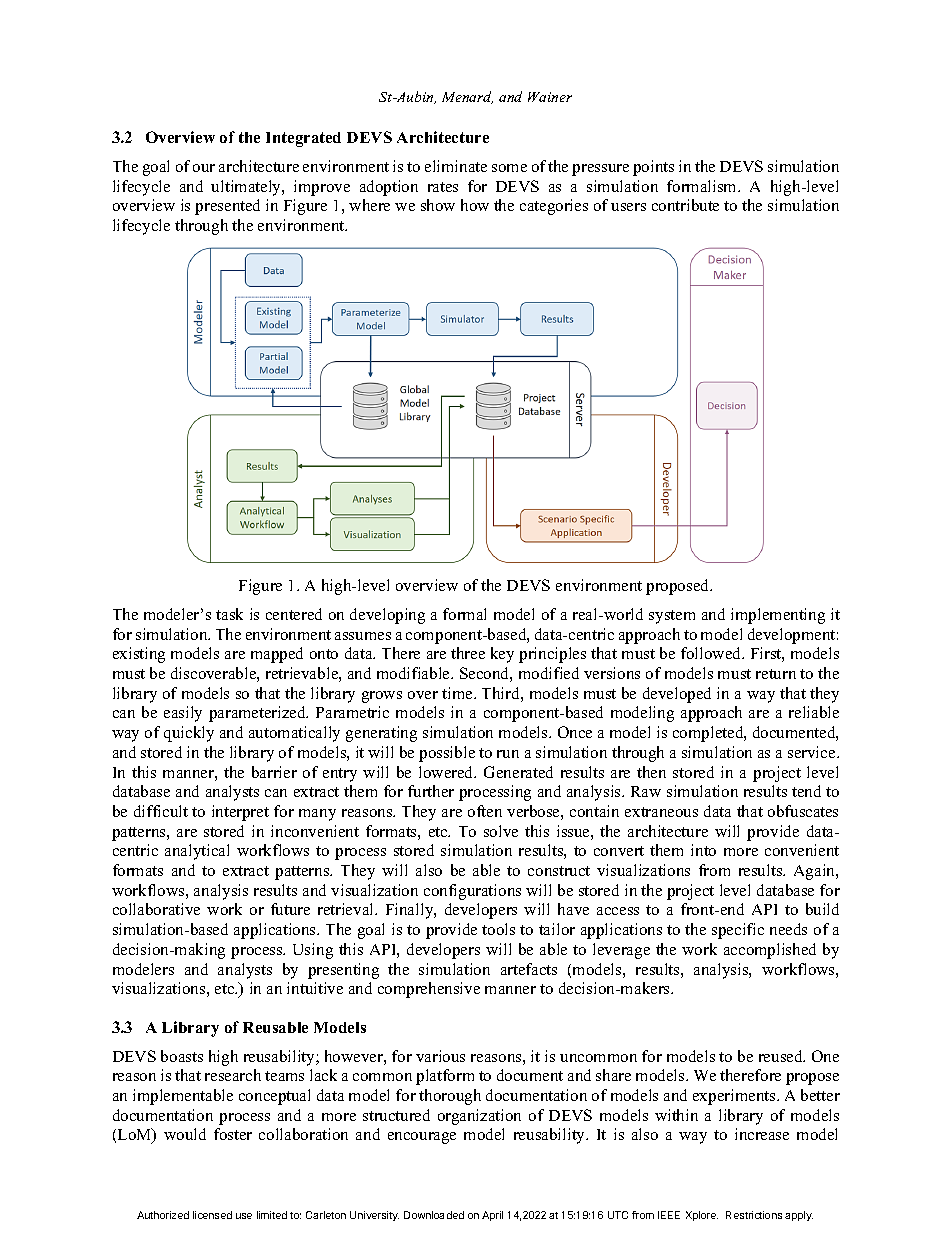 The width and height of the screenshot is (952, 1233). I want to click on April, so click(492, 1216).
